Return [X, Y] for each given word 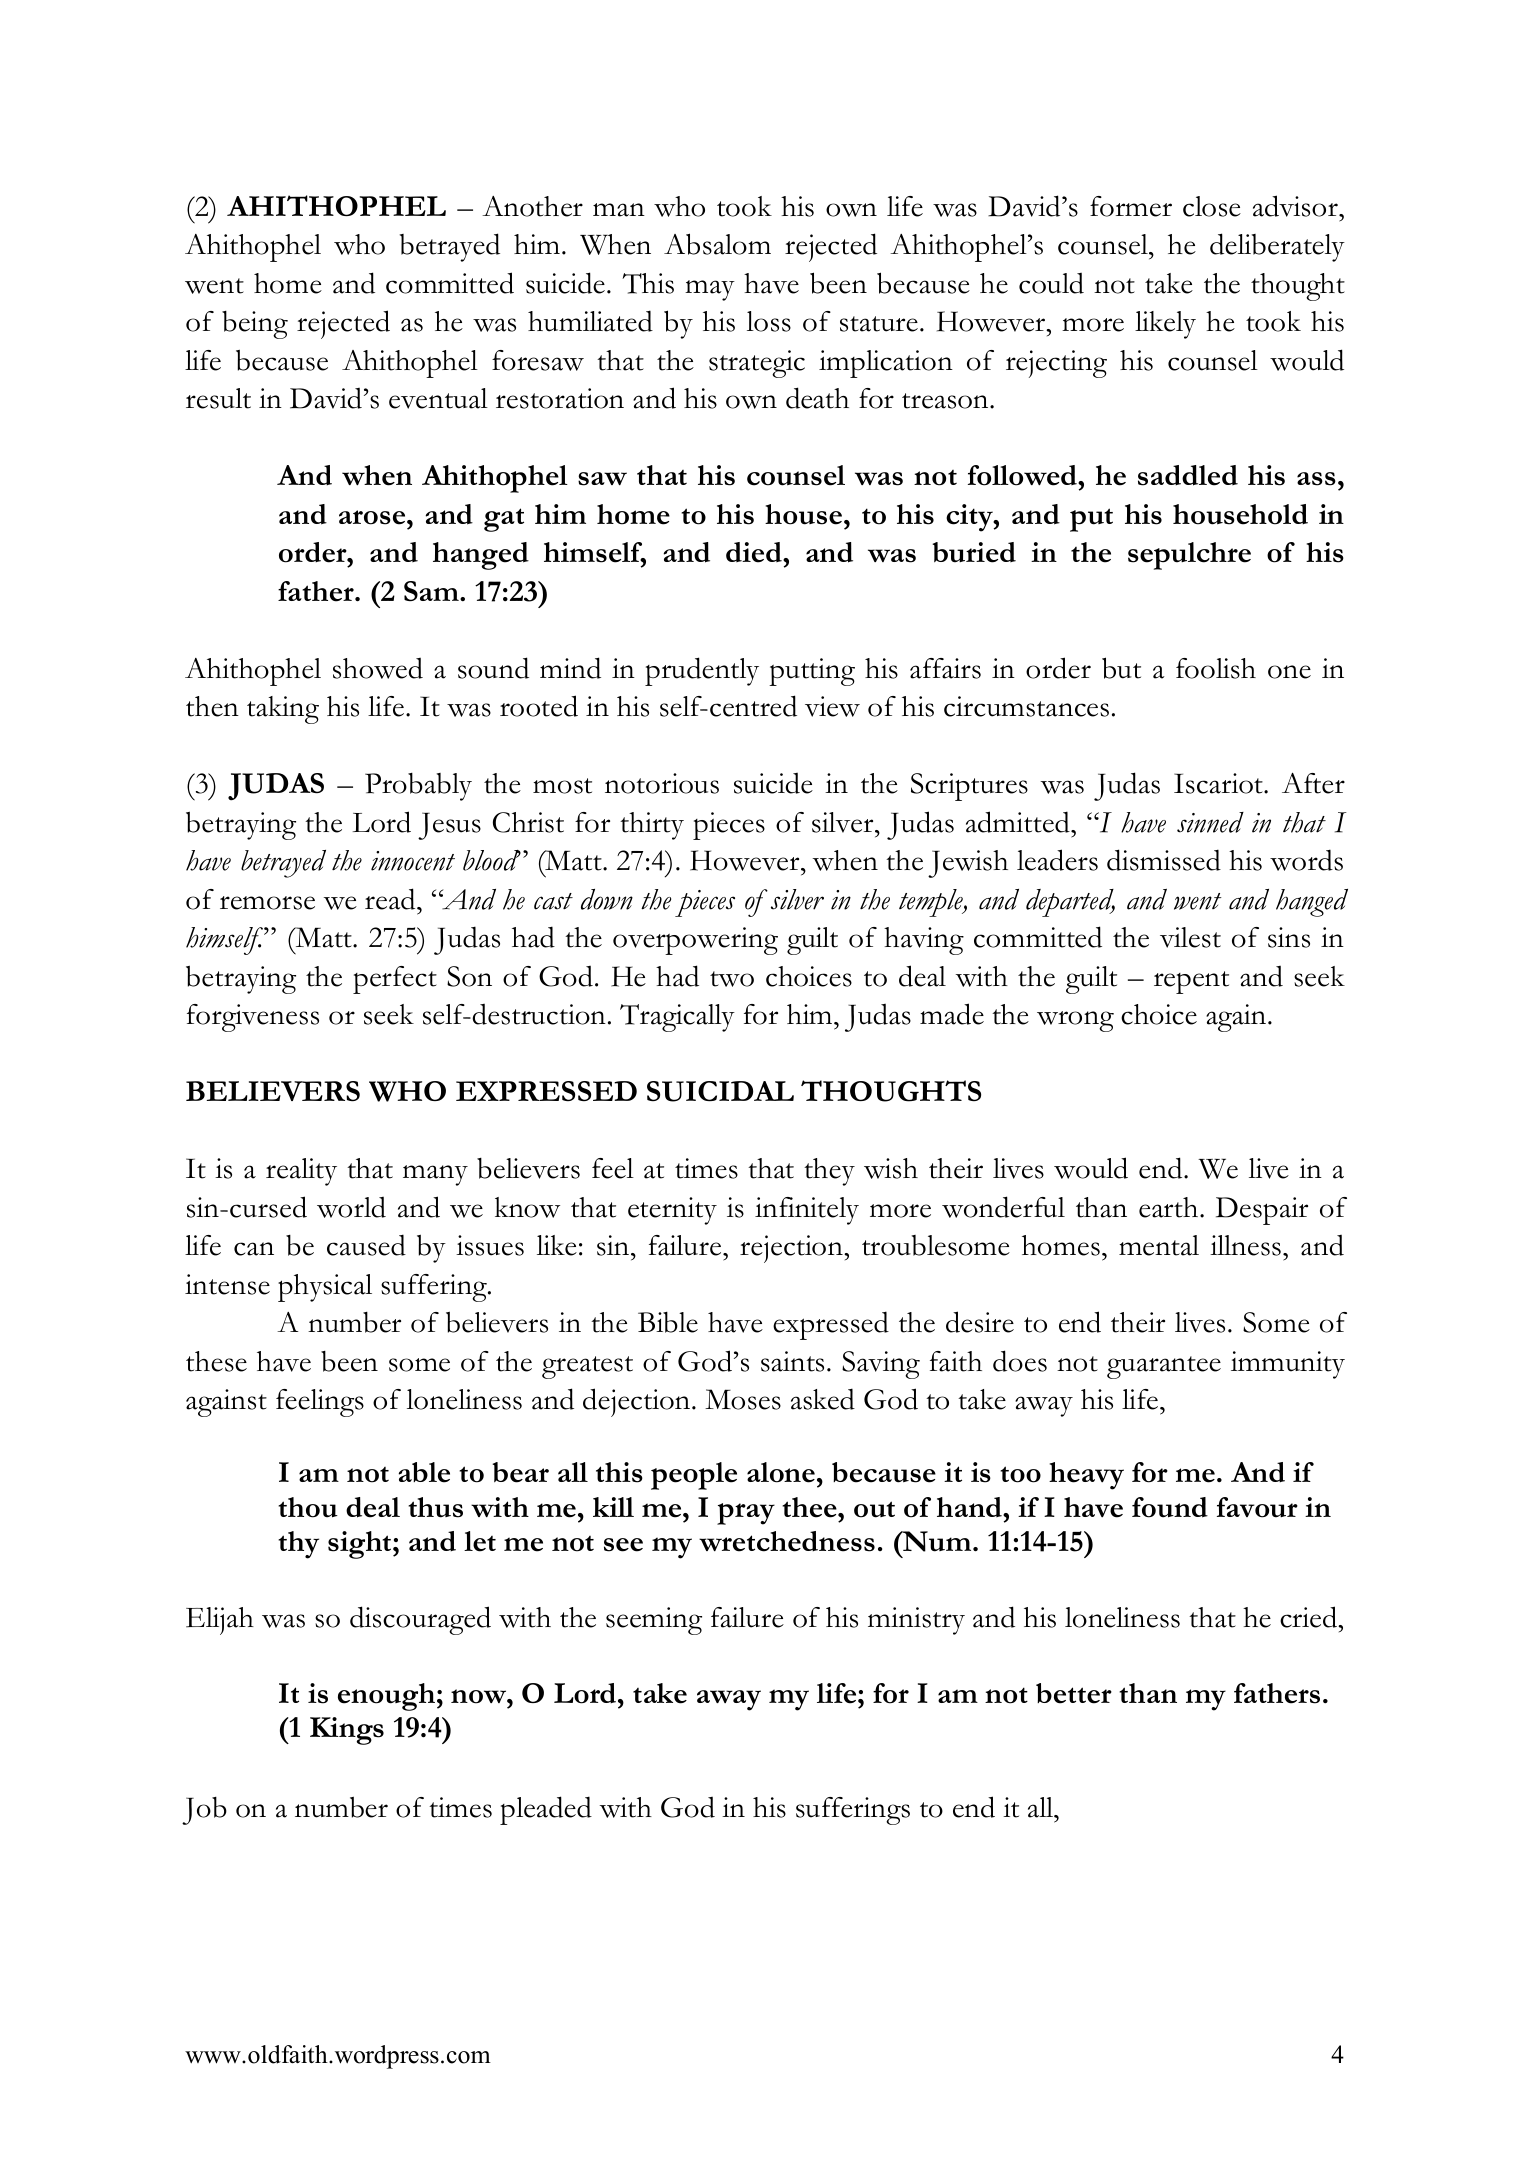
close [1212, 206]
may [710, 290]
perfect [395, 980]
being [255, 325]
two [732, 979]
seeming [654, 1621]
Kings [347, 1731]
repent [1191, 982]
